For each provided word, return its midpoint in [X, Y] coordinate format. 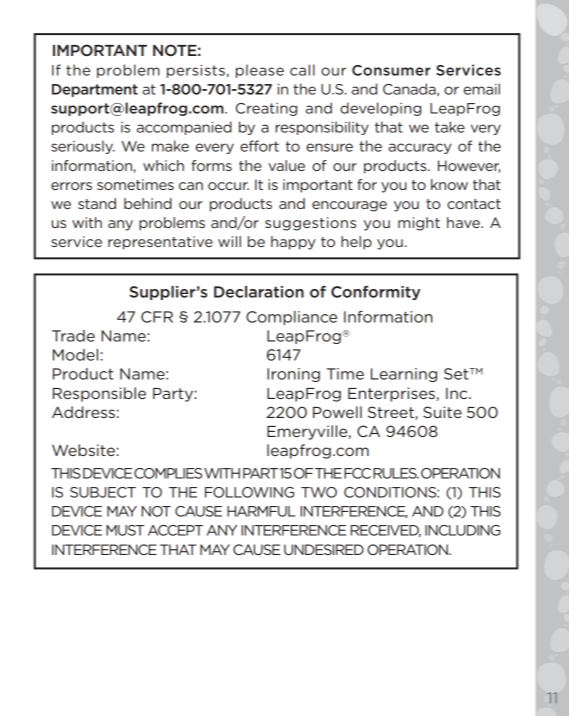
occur [228, 186]
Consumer [391, 70]
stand [97, 203]
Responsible [99, 394]
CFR [157, 317]
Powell [337, 412]
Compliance [291, 318]
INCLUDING [462, 530]
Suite [442, 412]
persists [196, 71]
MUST [125, 530]
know [449, 184]
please [260, 71]
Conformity [375, 293]
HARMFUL [261, 511]
